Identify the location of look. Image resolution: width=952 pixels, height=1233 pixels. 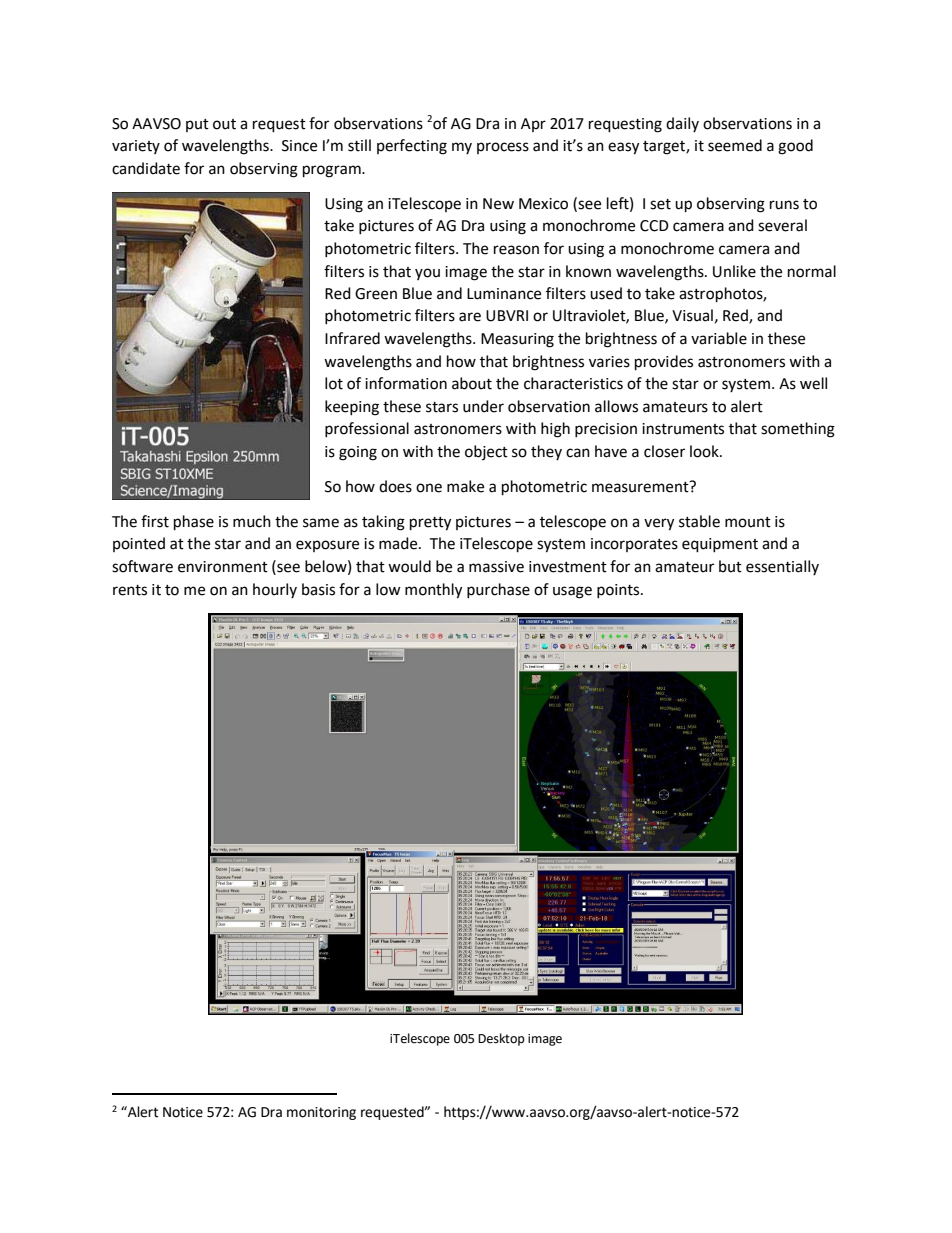
(705, 451).
